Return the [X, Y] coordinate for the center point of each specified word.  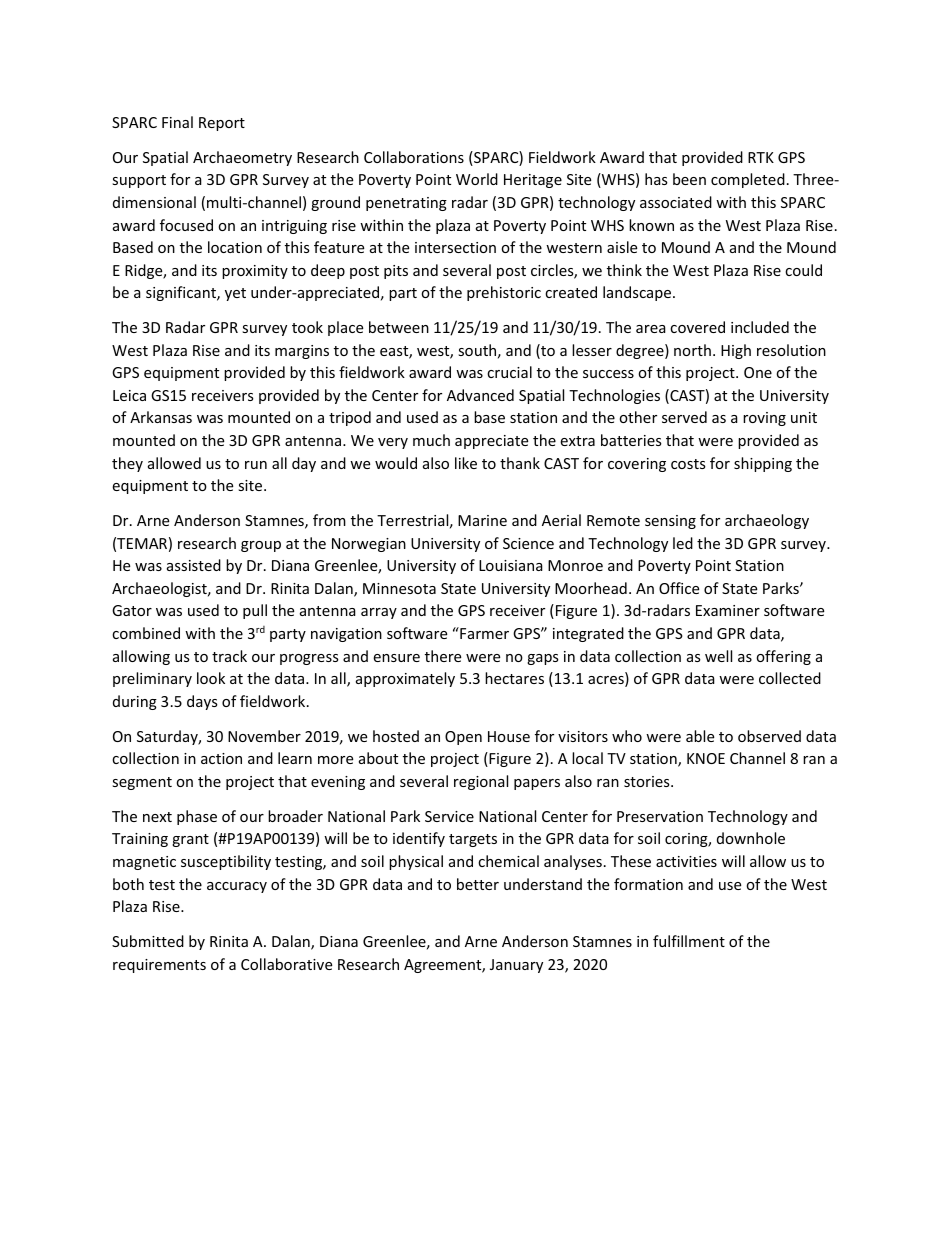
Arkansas [161, 417]
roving [764, 419]
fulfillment [689, 941]
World [477, 179]
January [516, 966]
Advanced [480, 395]
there [443, 656]
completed [748, 180]
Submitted [148, 941]
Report [222, 124]
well [718, 656]
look [211, 678]
